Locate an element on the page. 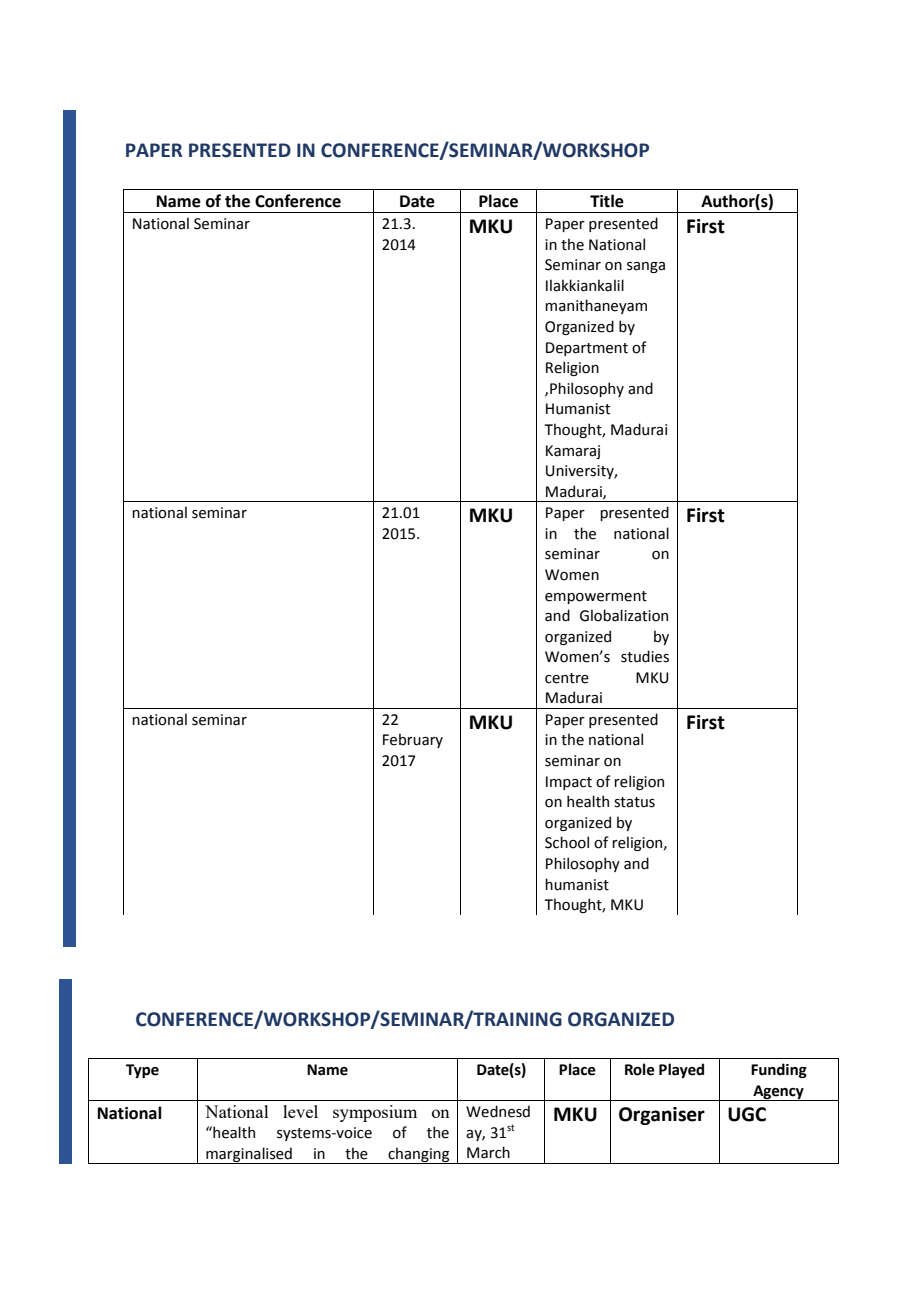 The image size is (924, 1291). February is located at coordinates (413, 740).
